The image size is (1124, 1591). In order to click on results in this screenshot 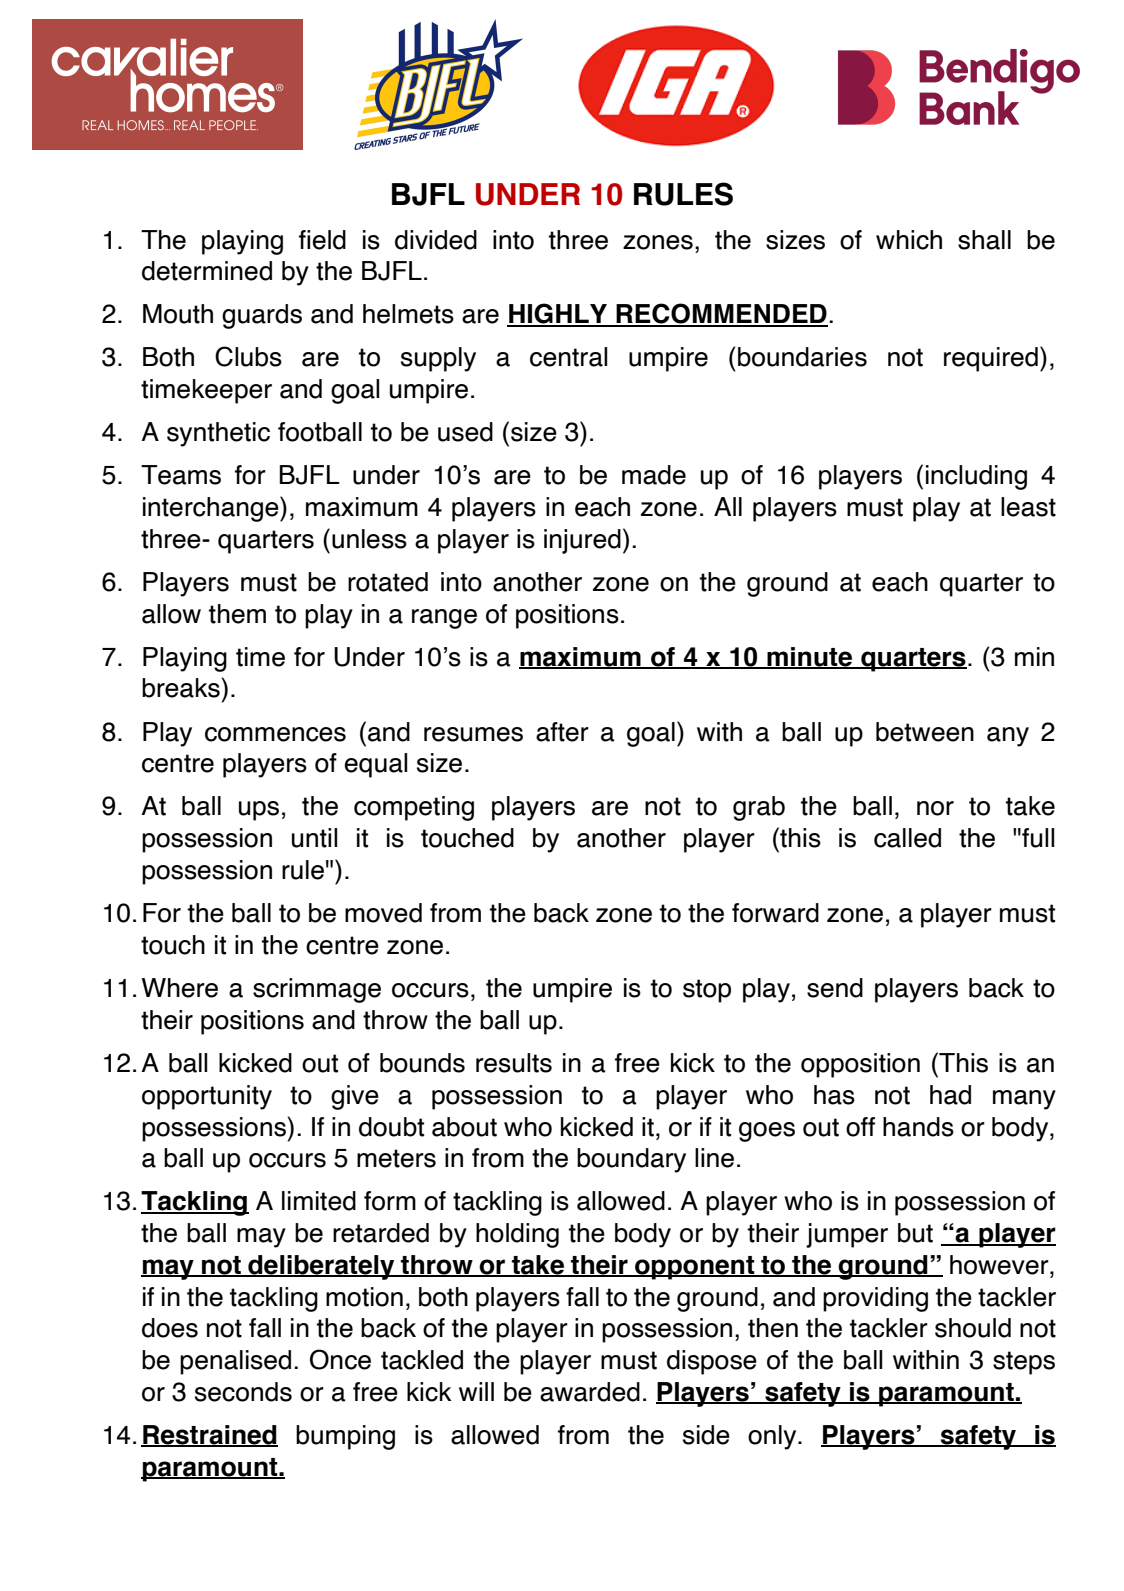, I will do `click(514, 1063)`.
